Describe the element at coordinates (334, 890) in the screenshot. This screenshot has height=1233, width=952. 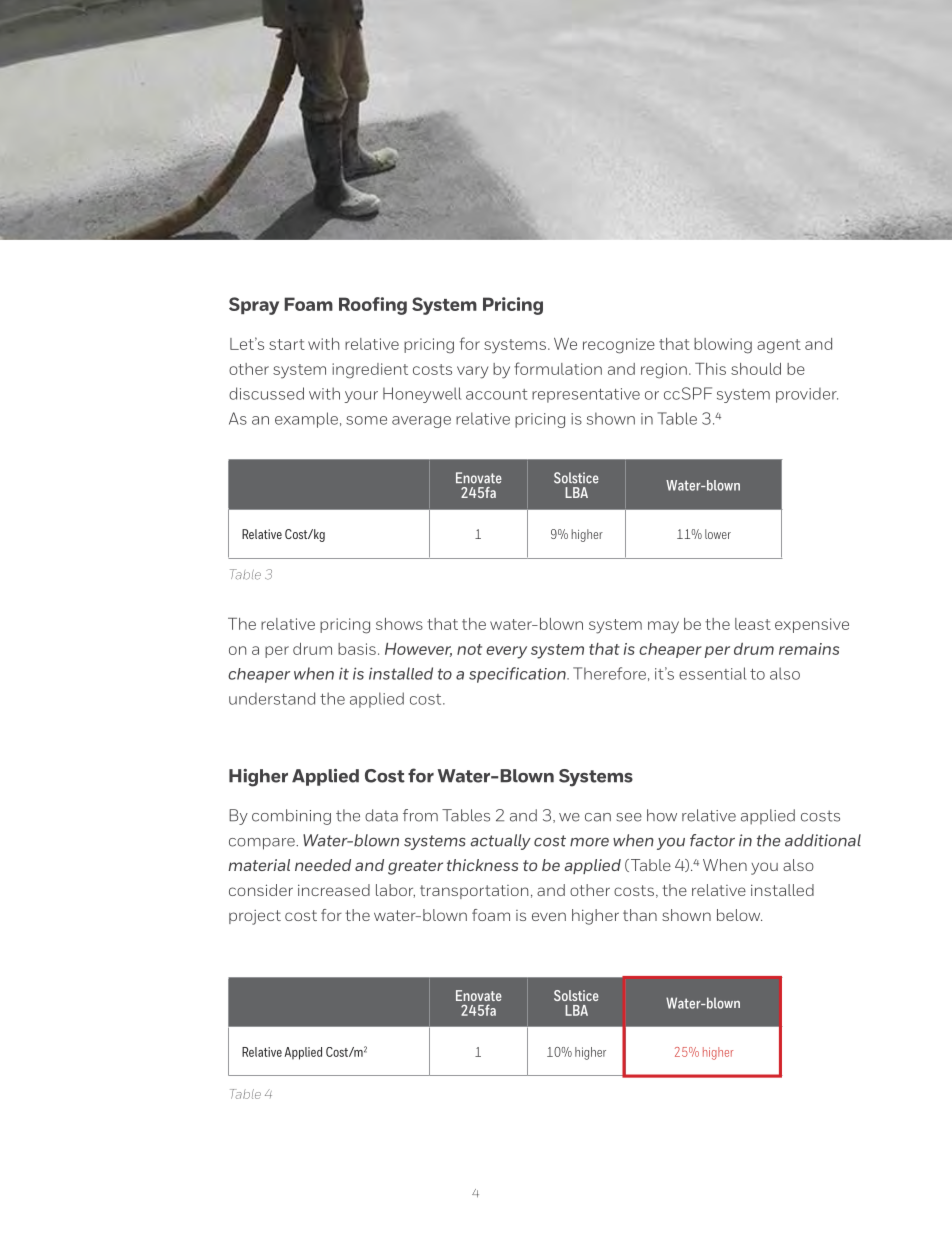
I see `increased` at that location.
